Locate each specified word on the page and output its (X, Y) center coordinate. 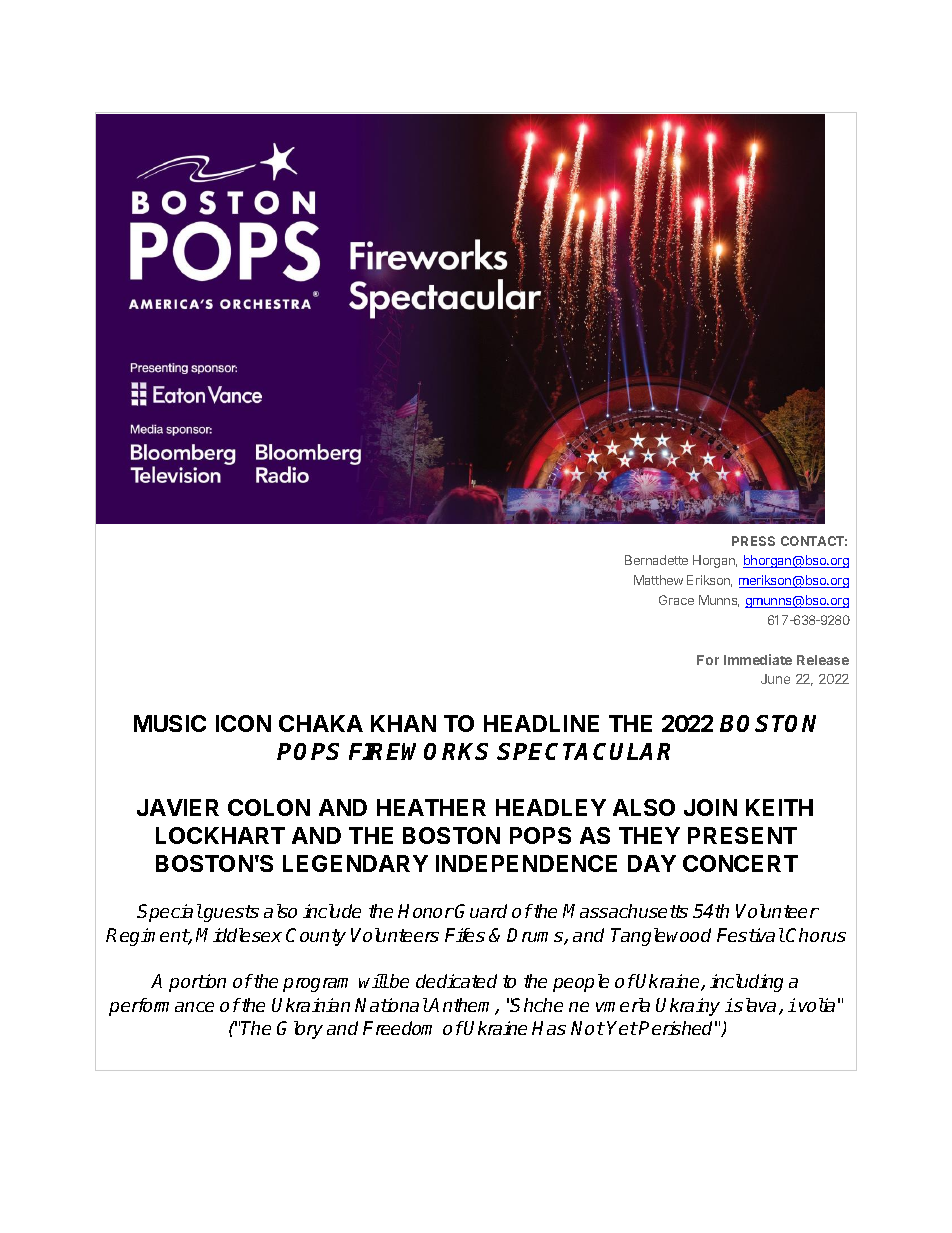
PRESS (753, 541)
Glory (300, 1030)
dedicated (456, 981)
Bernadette (656, 560)
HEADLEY (551, 807)
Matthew (658, 580)
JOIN (710, 807)
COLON (269, 807)
